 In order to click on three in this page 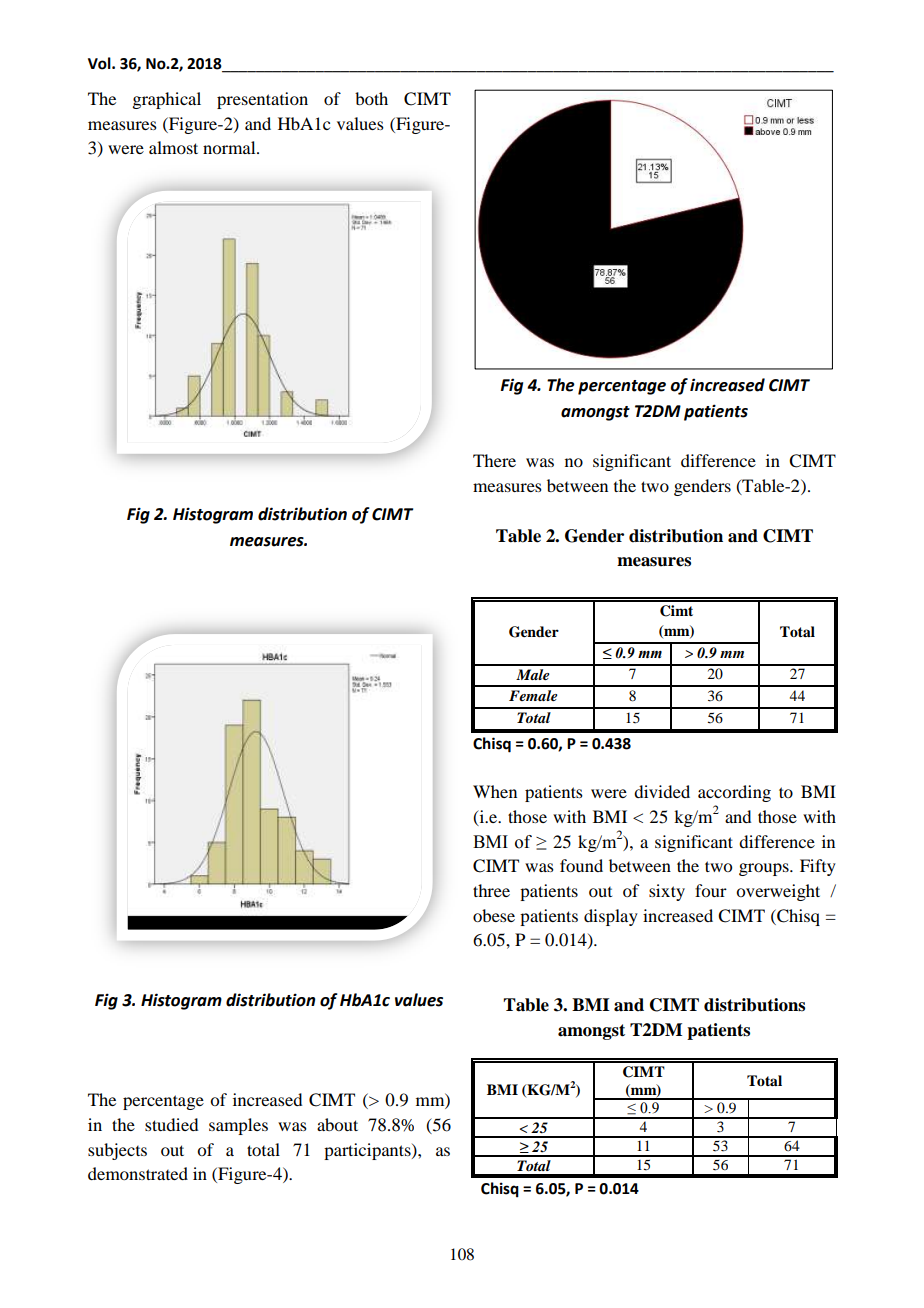, I will do `click(491, 890)`.
